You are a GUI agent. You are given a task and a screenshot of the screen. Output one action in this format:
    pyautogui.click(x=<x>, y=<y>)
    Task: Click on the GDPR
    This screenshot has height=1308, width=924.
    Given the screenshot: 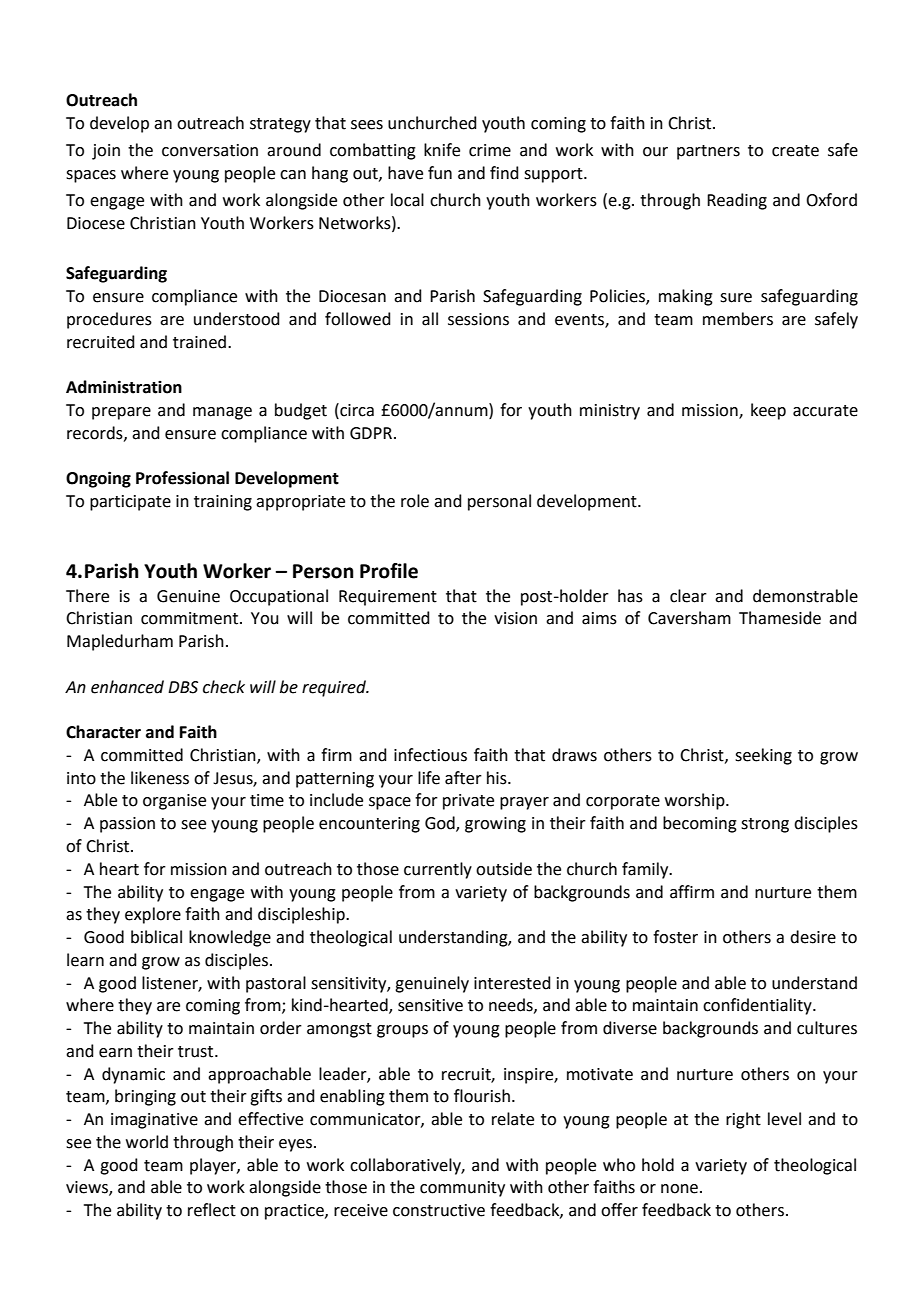 What is the action you would take?
    pyautogui.click(x=371, y=433)
